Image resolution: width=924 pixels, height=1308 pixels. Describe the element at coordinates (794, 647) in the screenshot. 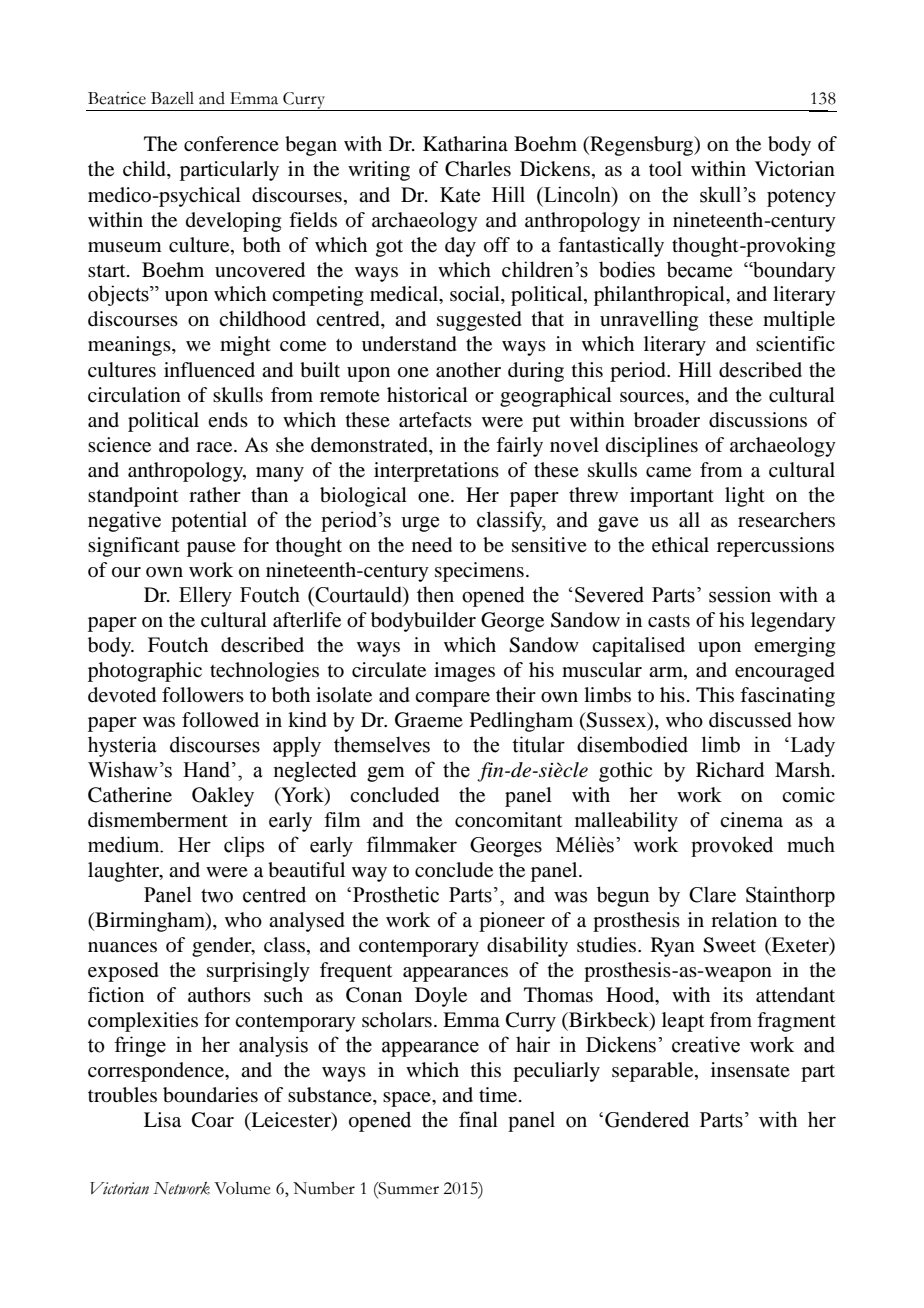

I see `emerging` at that location.
